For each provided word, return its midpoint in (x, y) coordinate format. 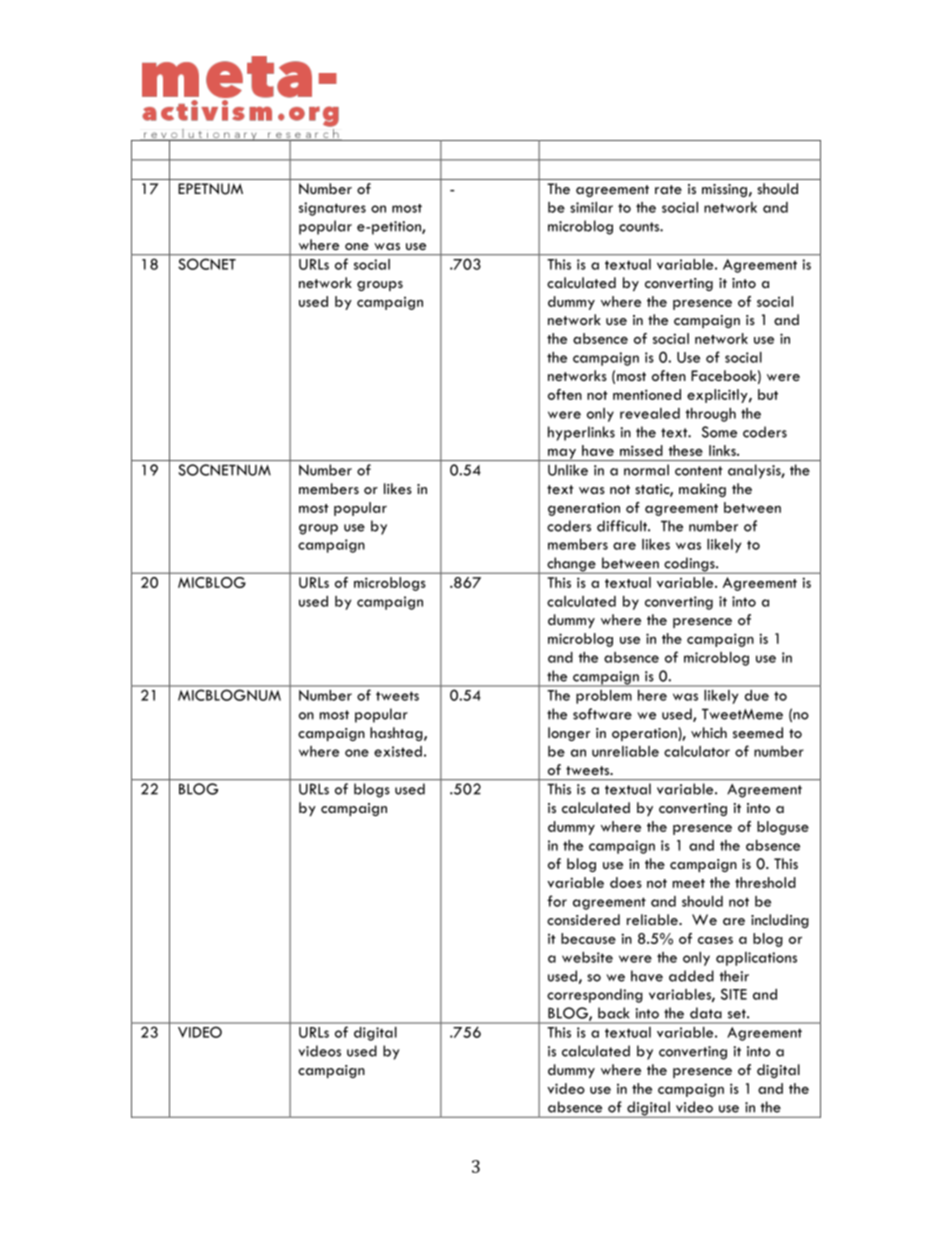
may (562, 455)
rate (668, 189)
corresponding (595, 996)
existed (398, 751)
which (709, 732)
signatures (332, 209)
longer (569, 734)
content (699, 471)
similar (591, 207)
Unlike (568, 470)
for (557, 901)
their (734, 976)
